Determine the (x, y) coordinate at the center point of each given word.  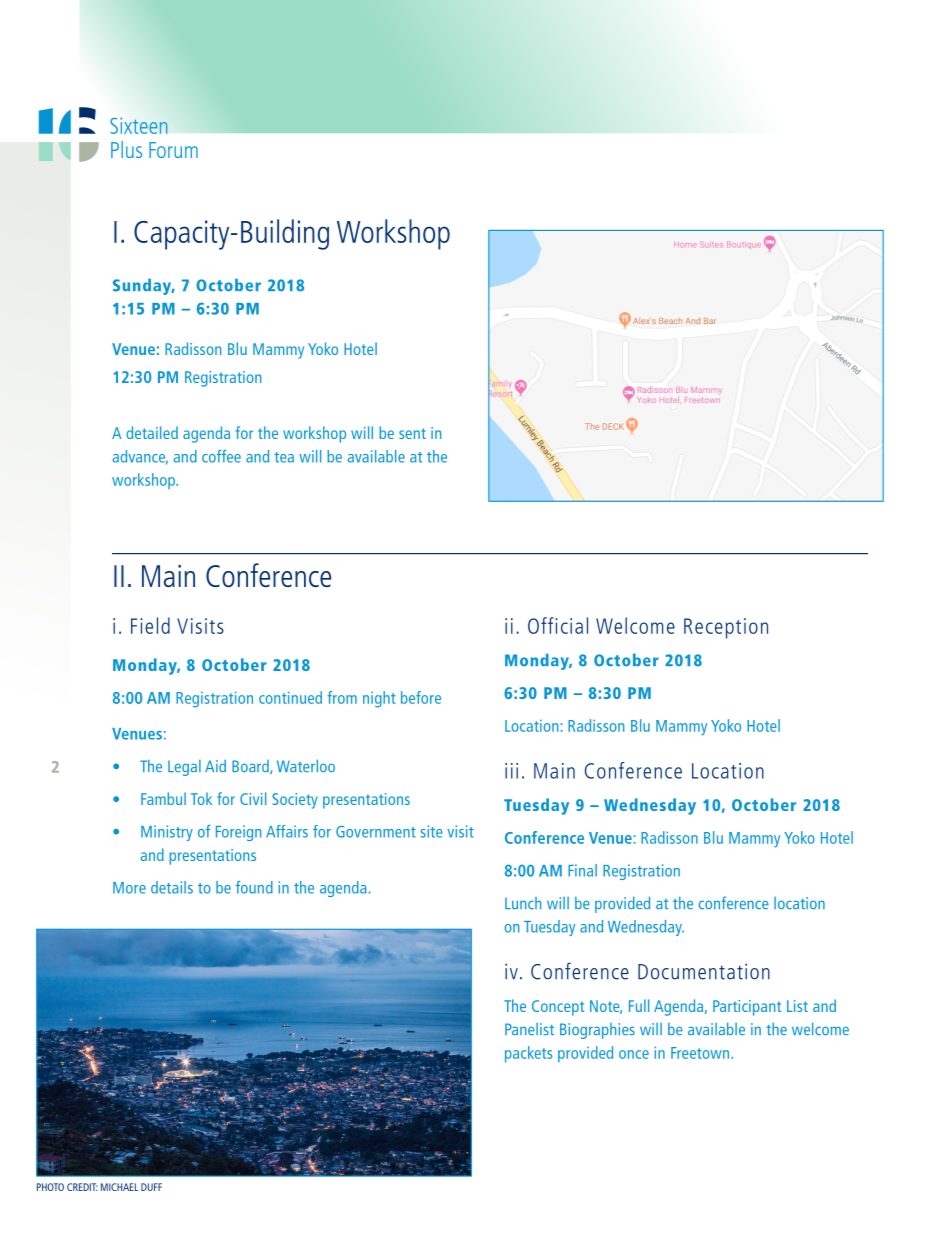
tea (284, 457)
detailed (152, 432)
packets (528, 1054)
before (421, 697)
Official (558, 625)
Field (150, 625)
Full (639, 1005)
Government (376, 832)
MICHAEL (120, 1187)
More (129, 888)
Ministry (167, 833)
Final (582, 870)
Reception (726, 628)
